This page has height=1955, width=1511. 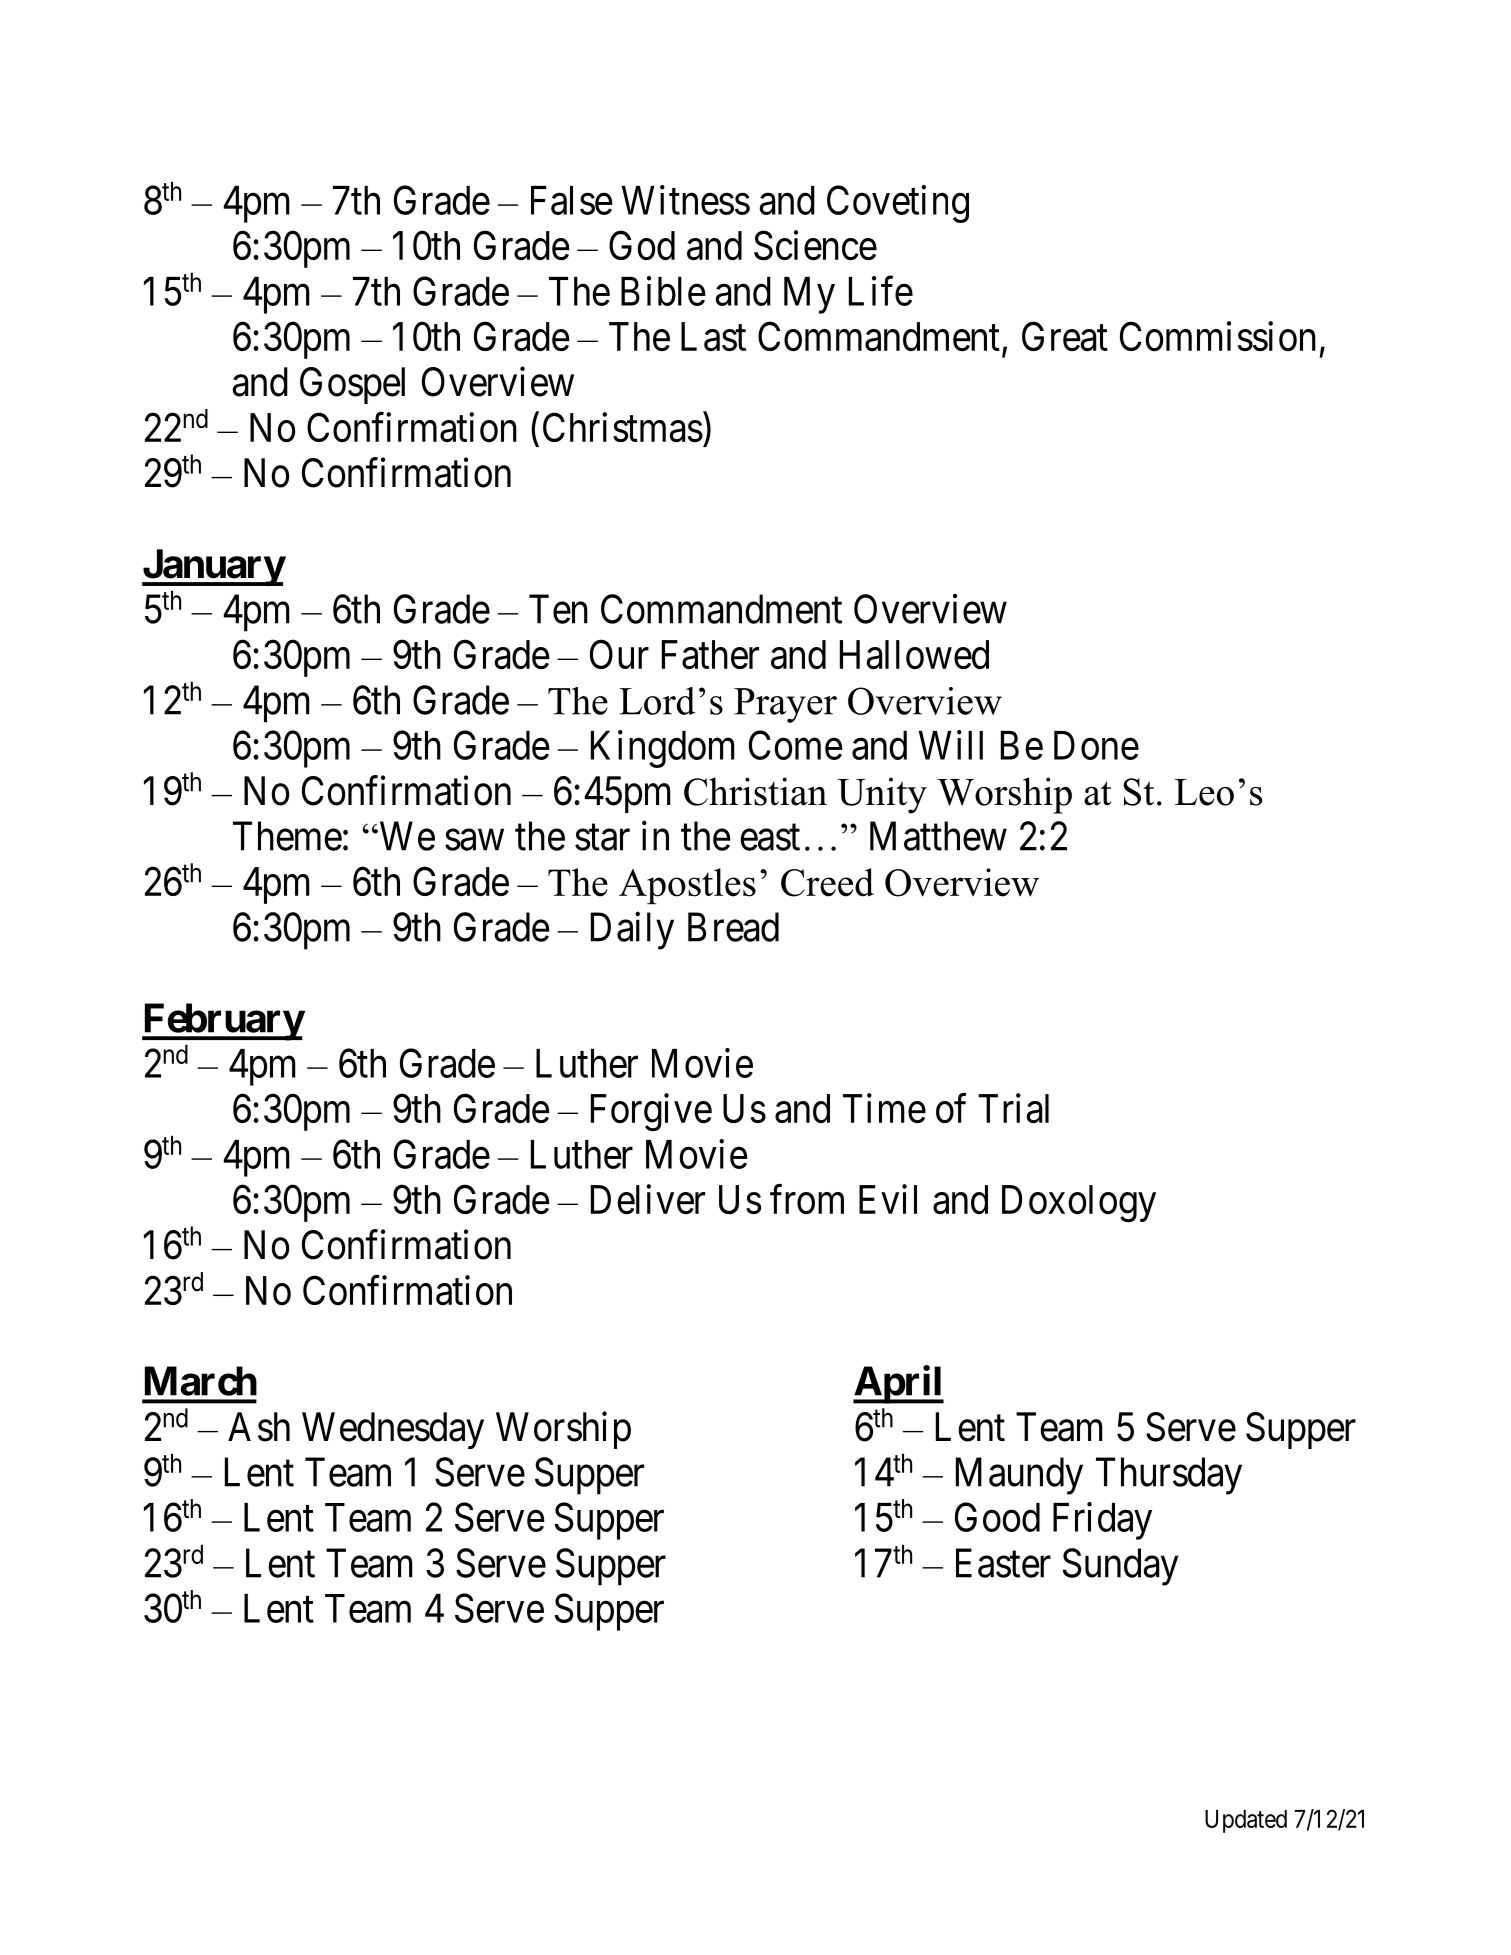 I want to click on Bible, so click(x=663, y=291).
